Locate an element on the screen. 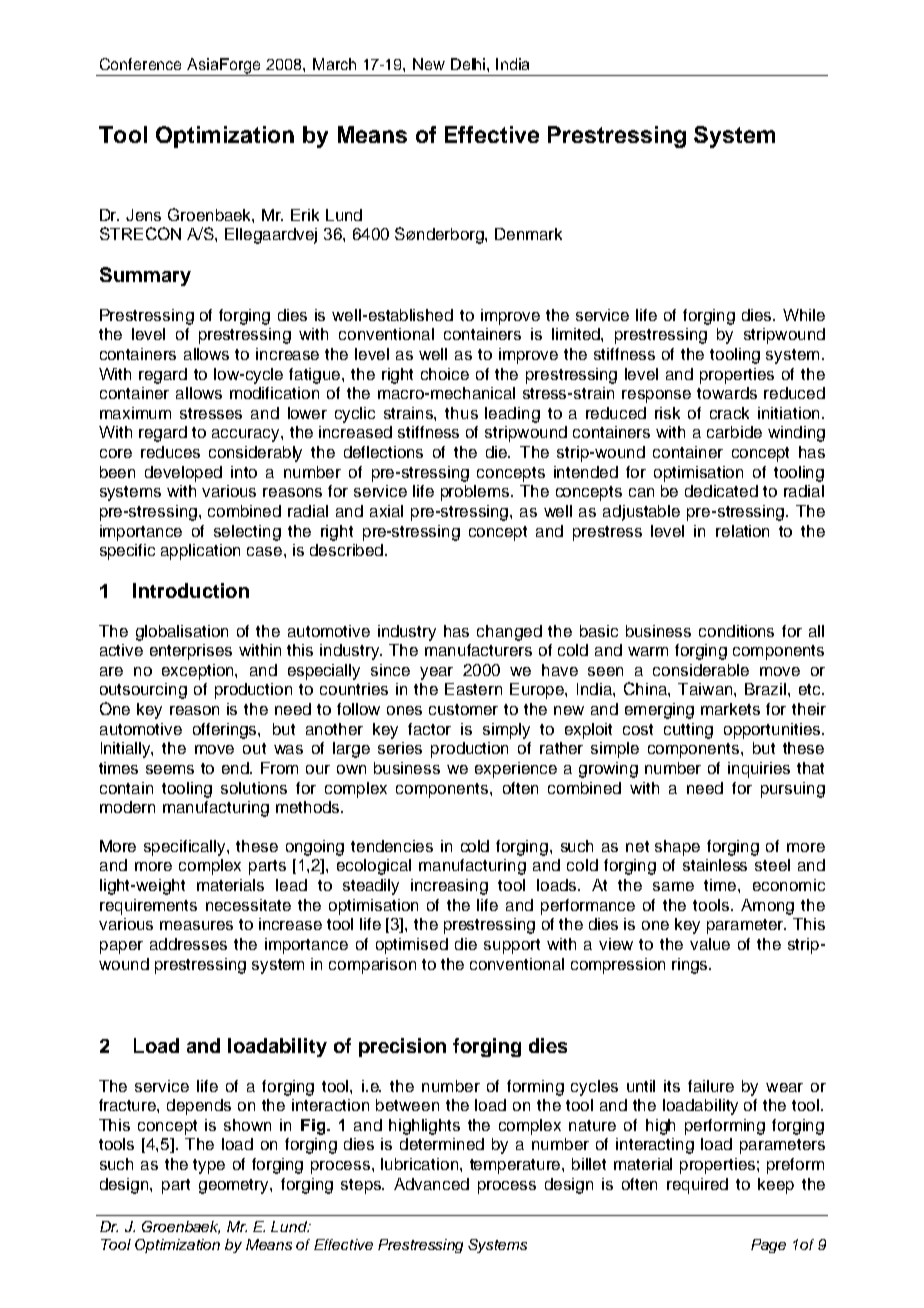 The height and width of the screenshot is (1308, 924). stainless is located at coordinates (715, 865).
